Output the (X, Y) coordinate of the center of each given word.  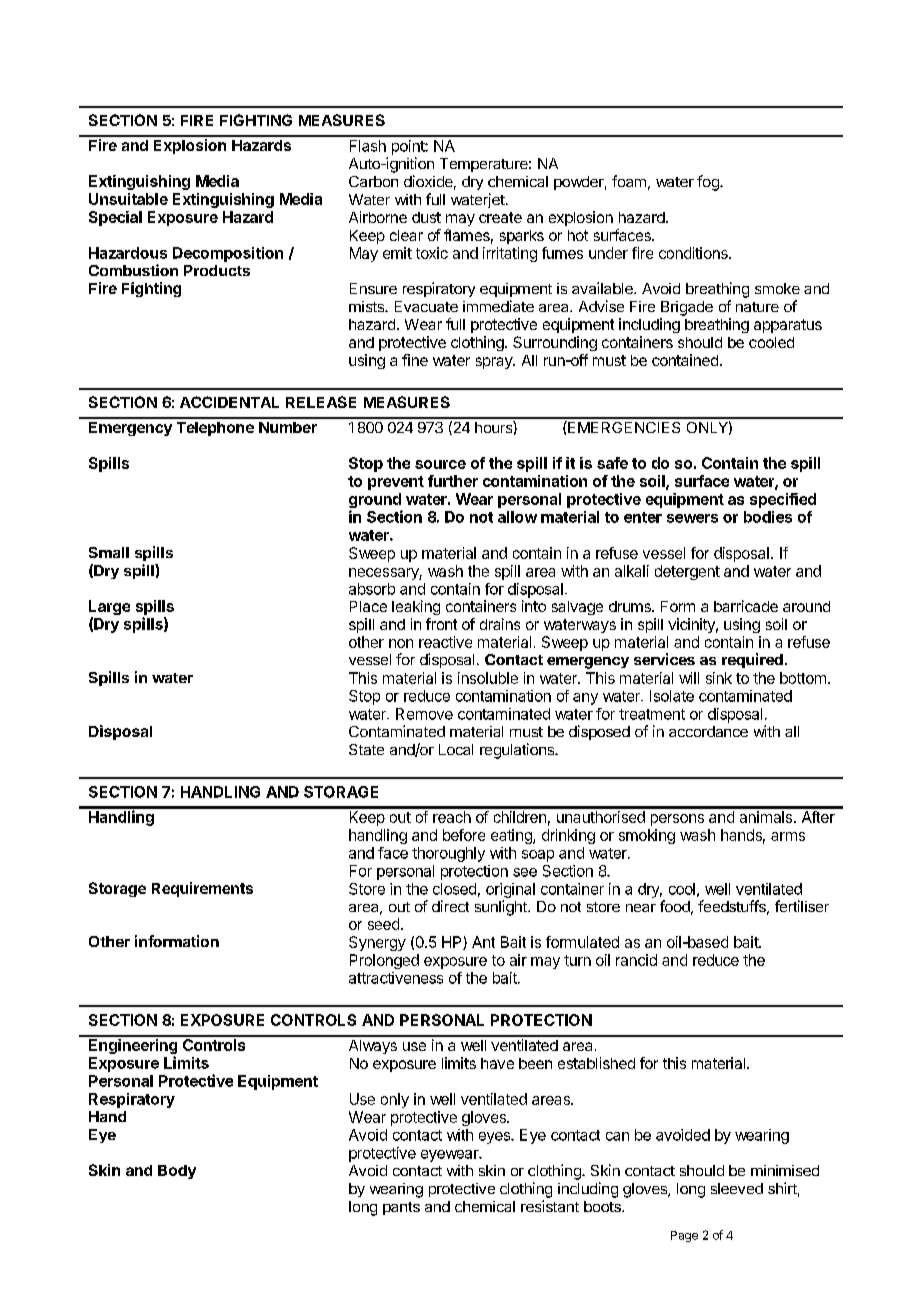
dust (426, 217)
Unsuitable (128, 199)
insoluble (488, 678)
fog (709, 183)
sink (719, 678)
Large (109, 609)
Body (177, 1172)
